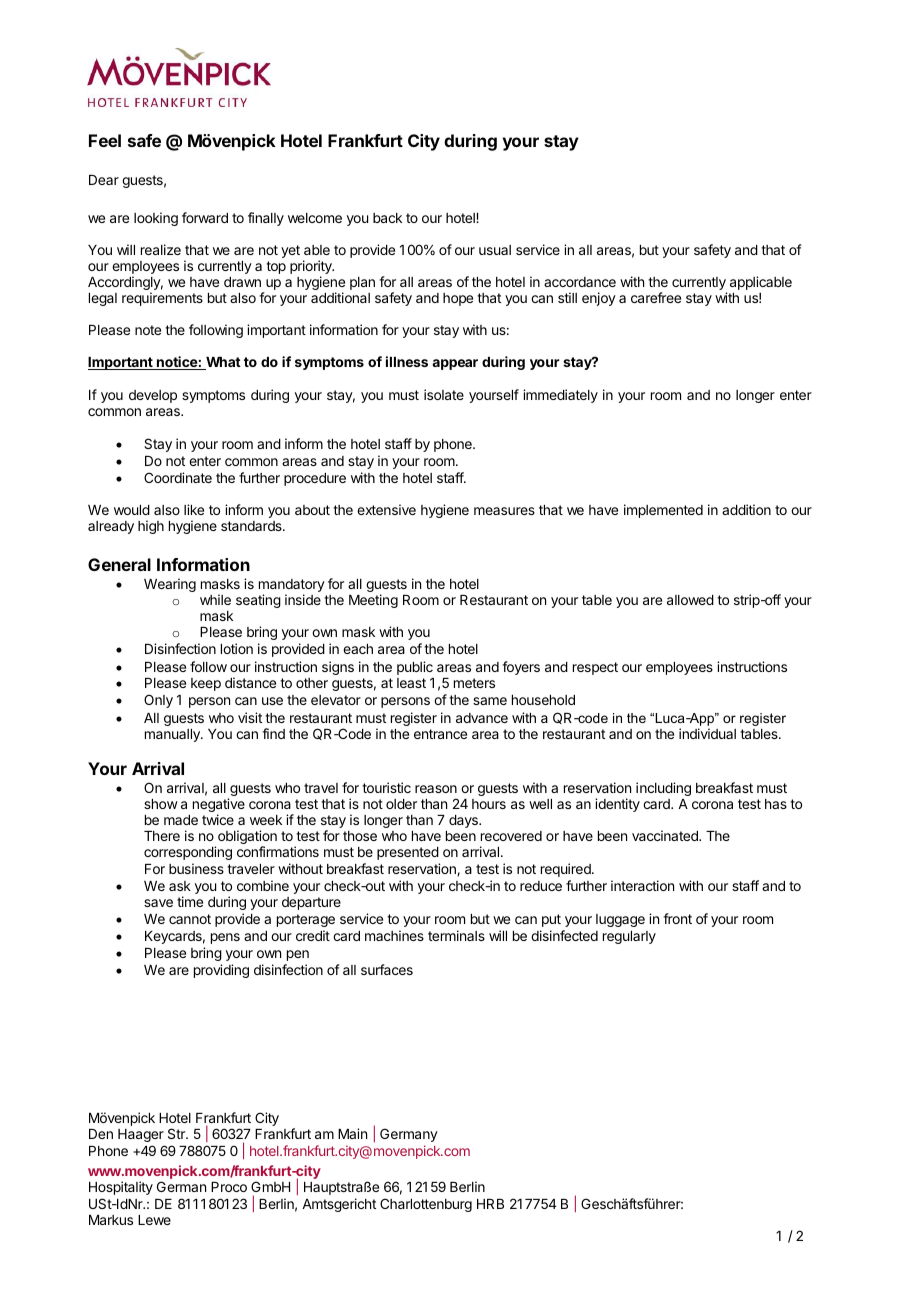 The image size is (924, 1308). I want to click on terminals, so click(456, 935).
